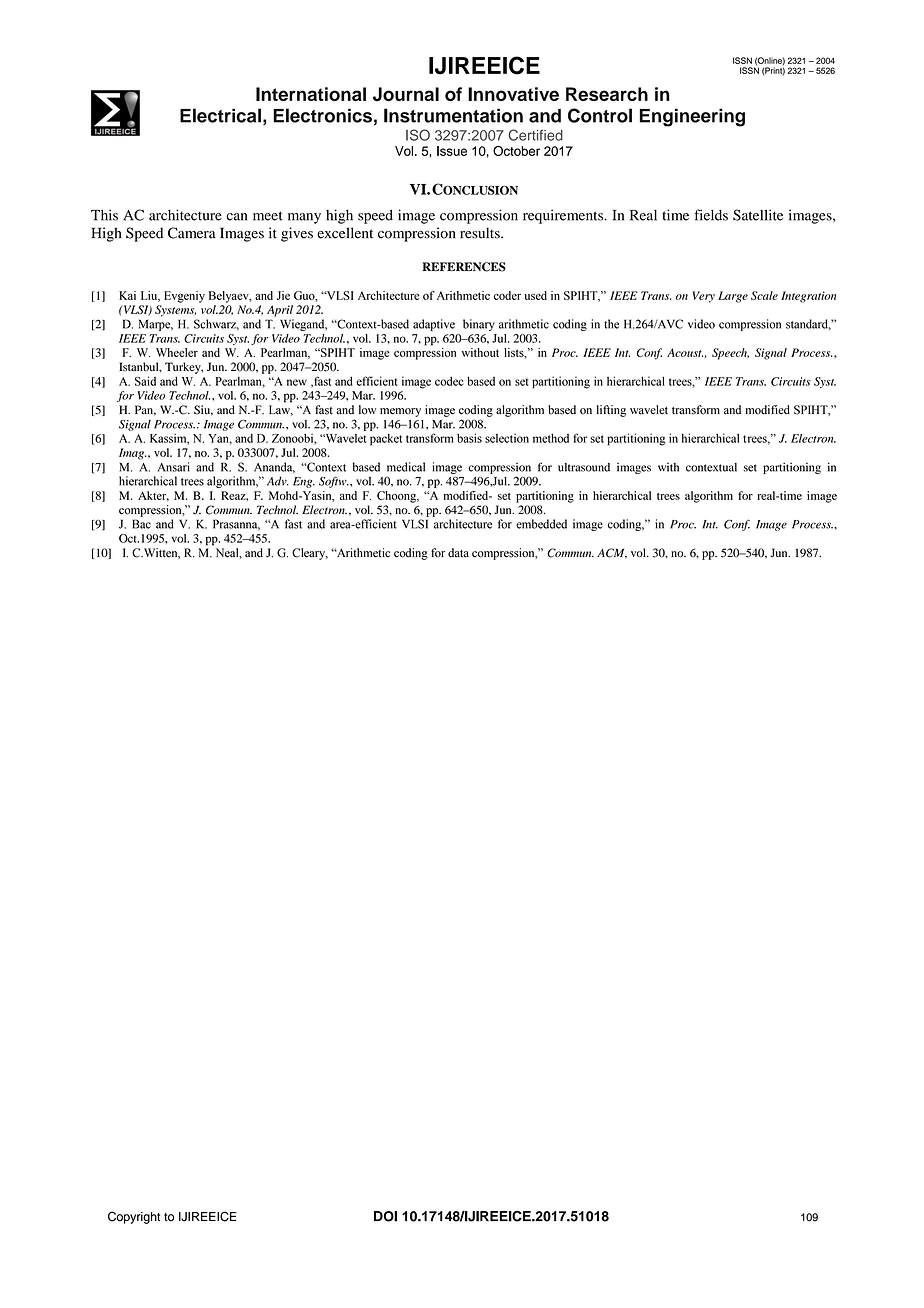  What do you see at coordinates (453, 115) in the screenshot?
I see `Instrumentation` at bounding box center [453, 115].
